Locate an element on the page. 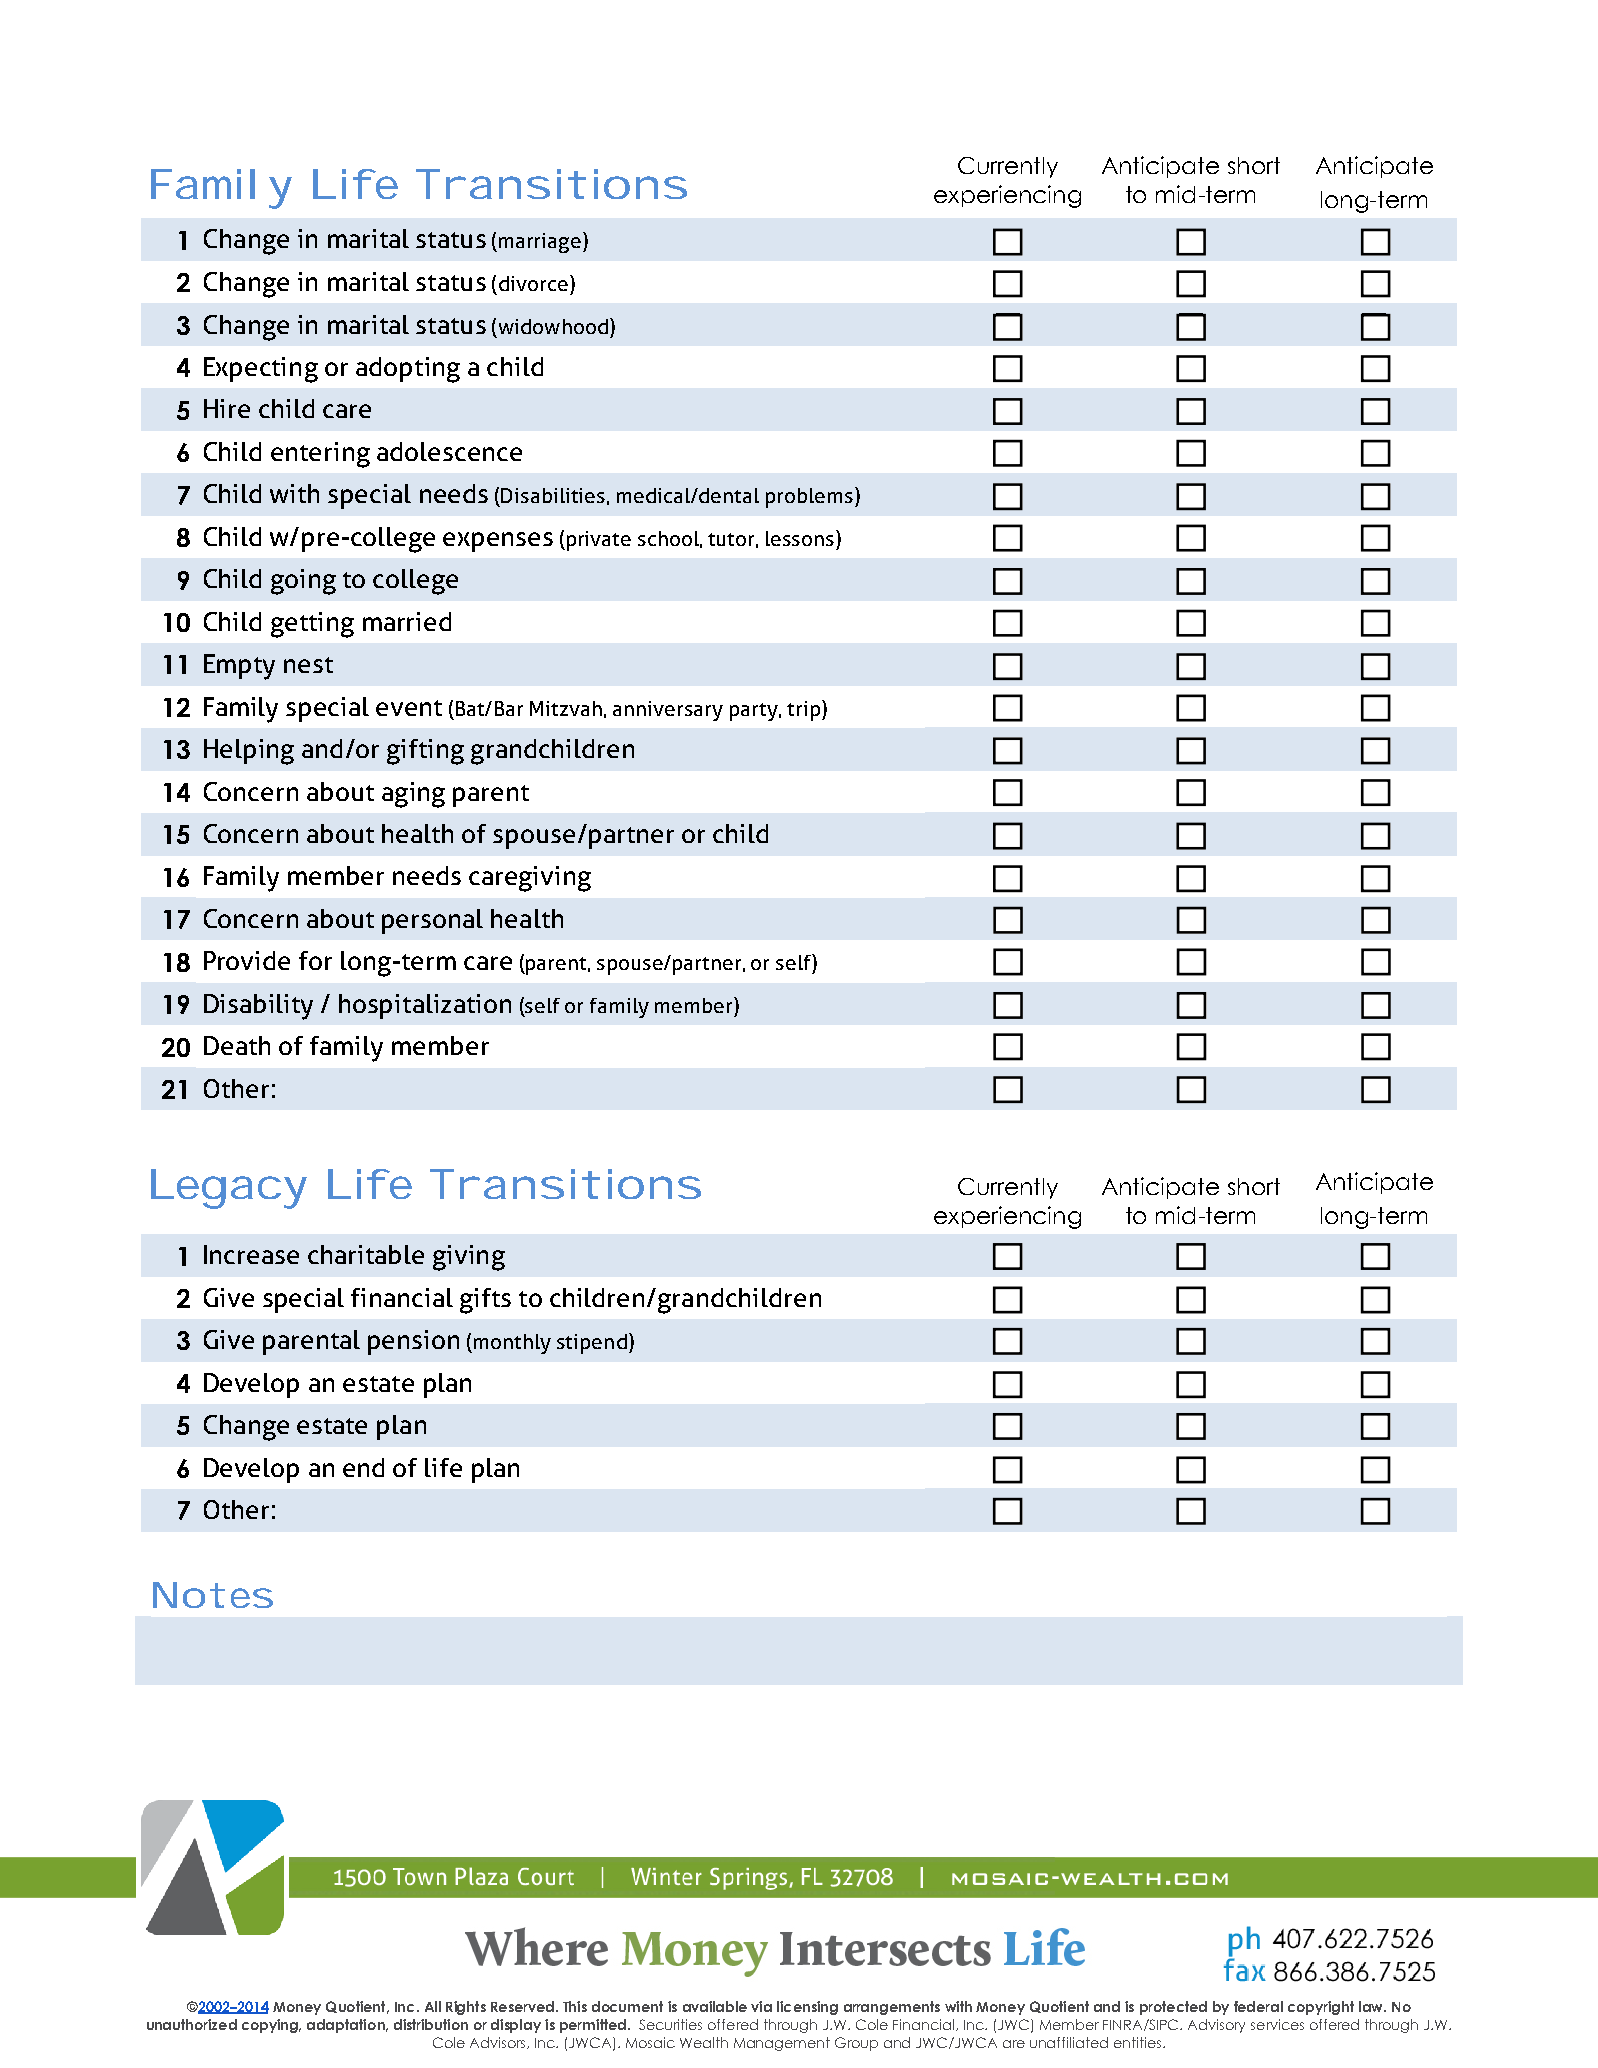 The height and width of the page is (2068, 1598). widowhood is located at coordinates (553, 326).
